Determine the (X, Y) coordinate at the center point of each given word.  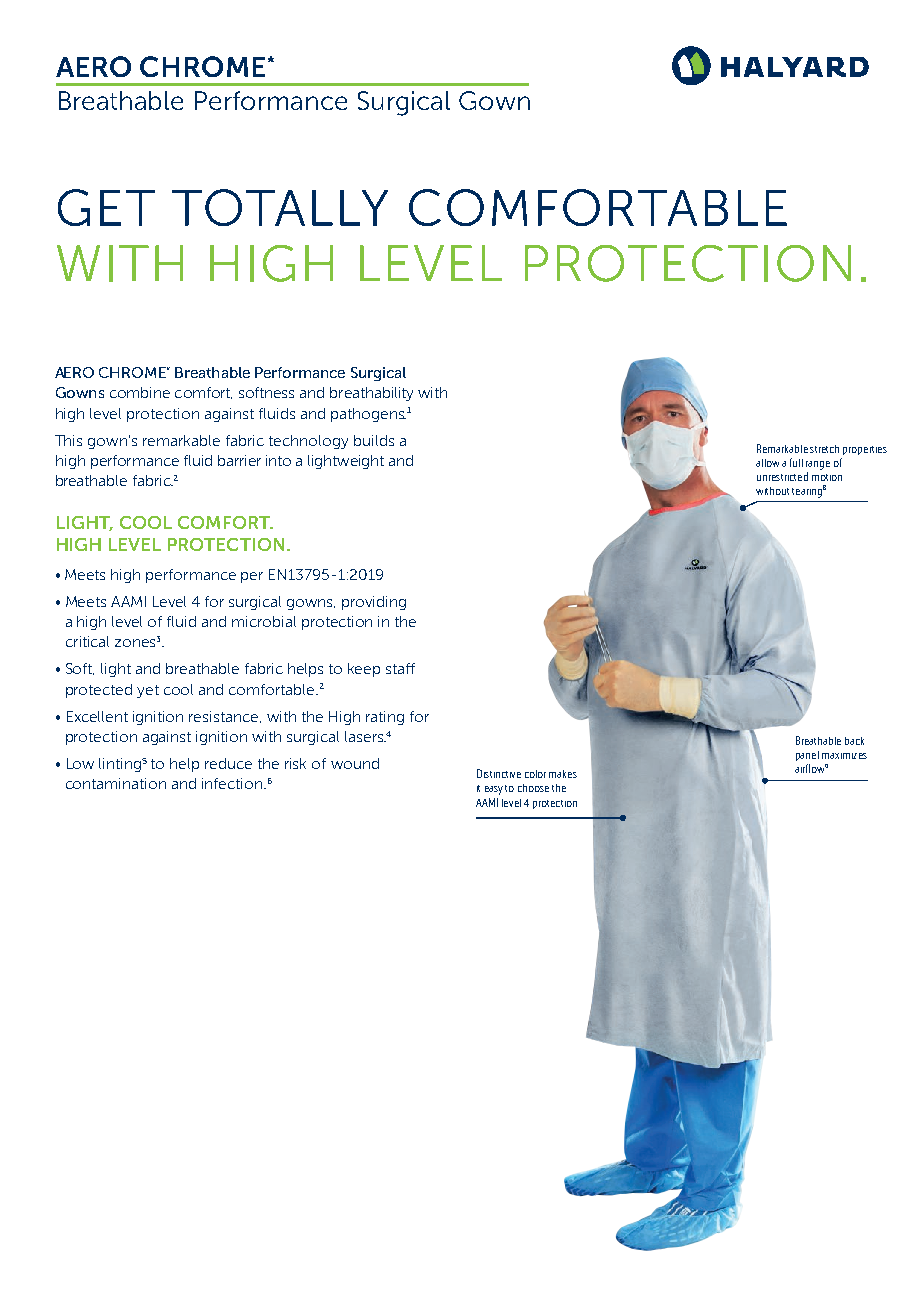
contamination (116, 783)
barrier (239, 460)
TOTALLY (280, 207)
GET (106, 207)
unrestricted (782, 476)
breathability (371, 394)
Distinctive (499, 773)
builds (374, 440)
